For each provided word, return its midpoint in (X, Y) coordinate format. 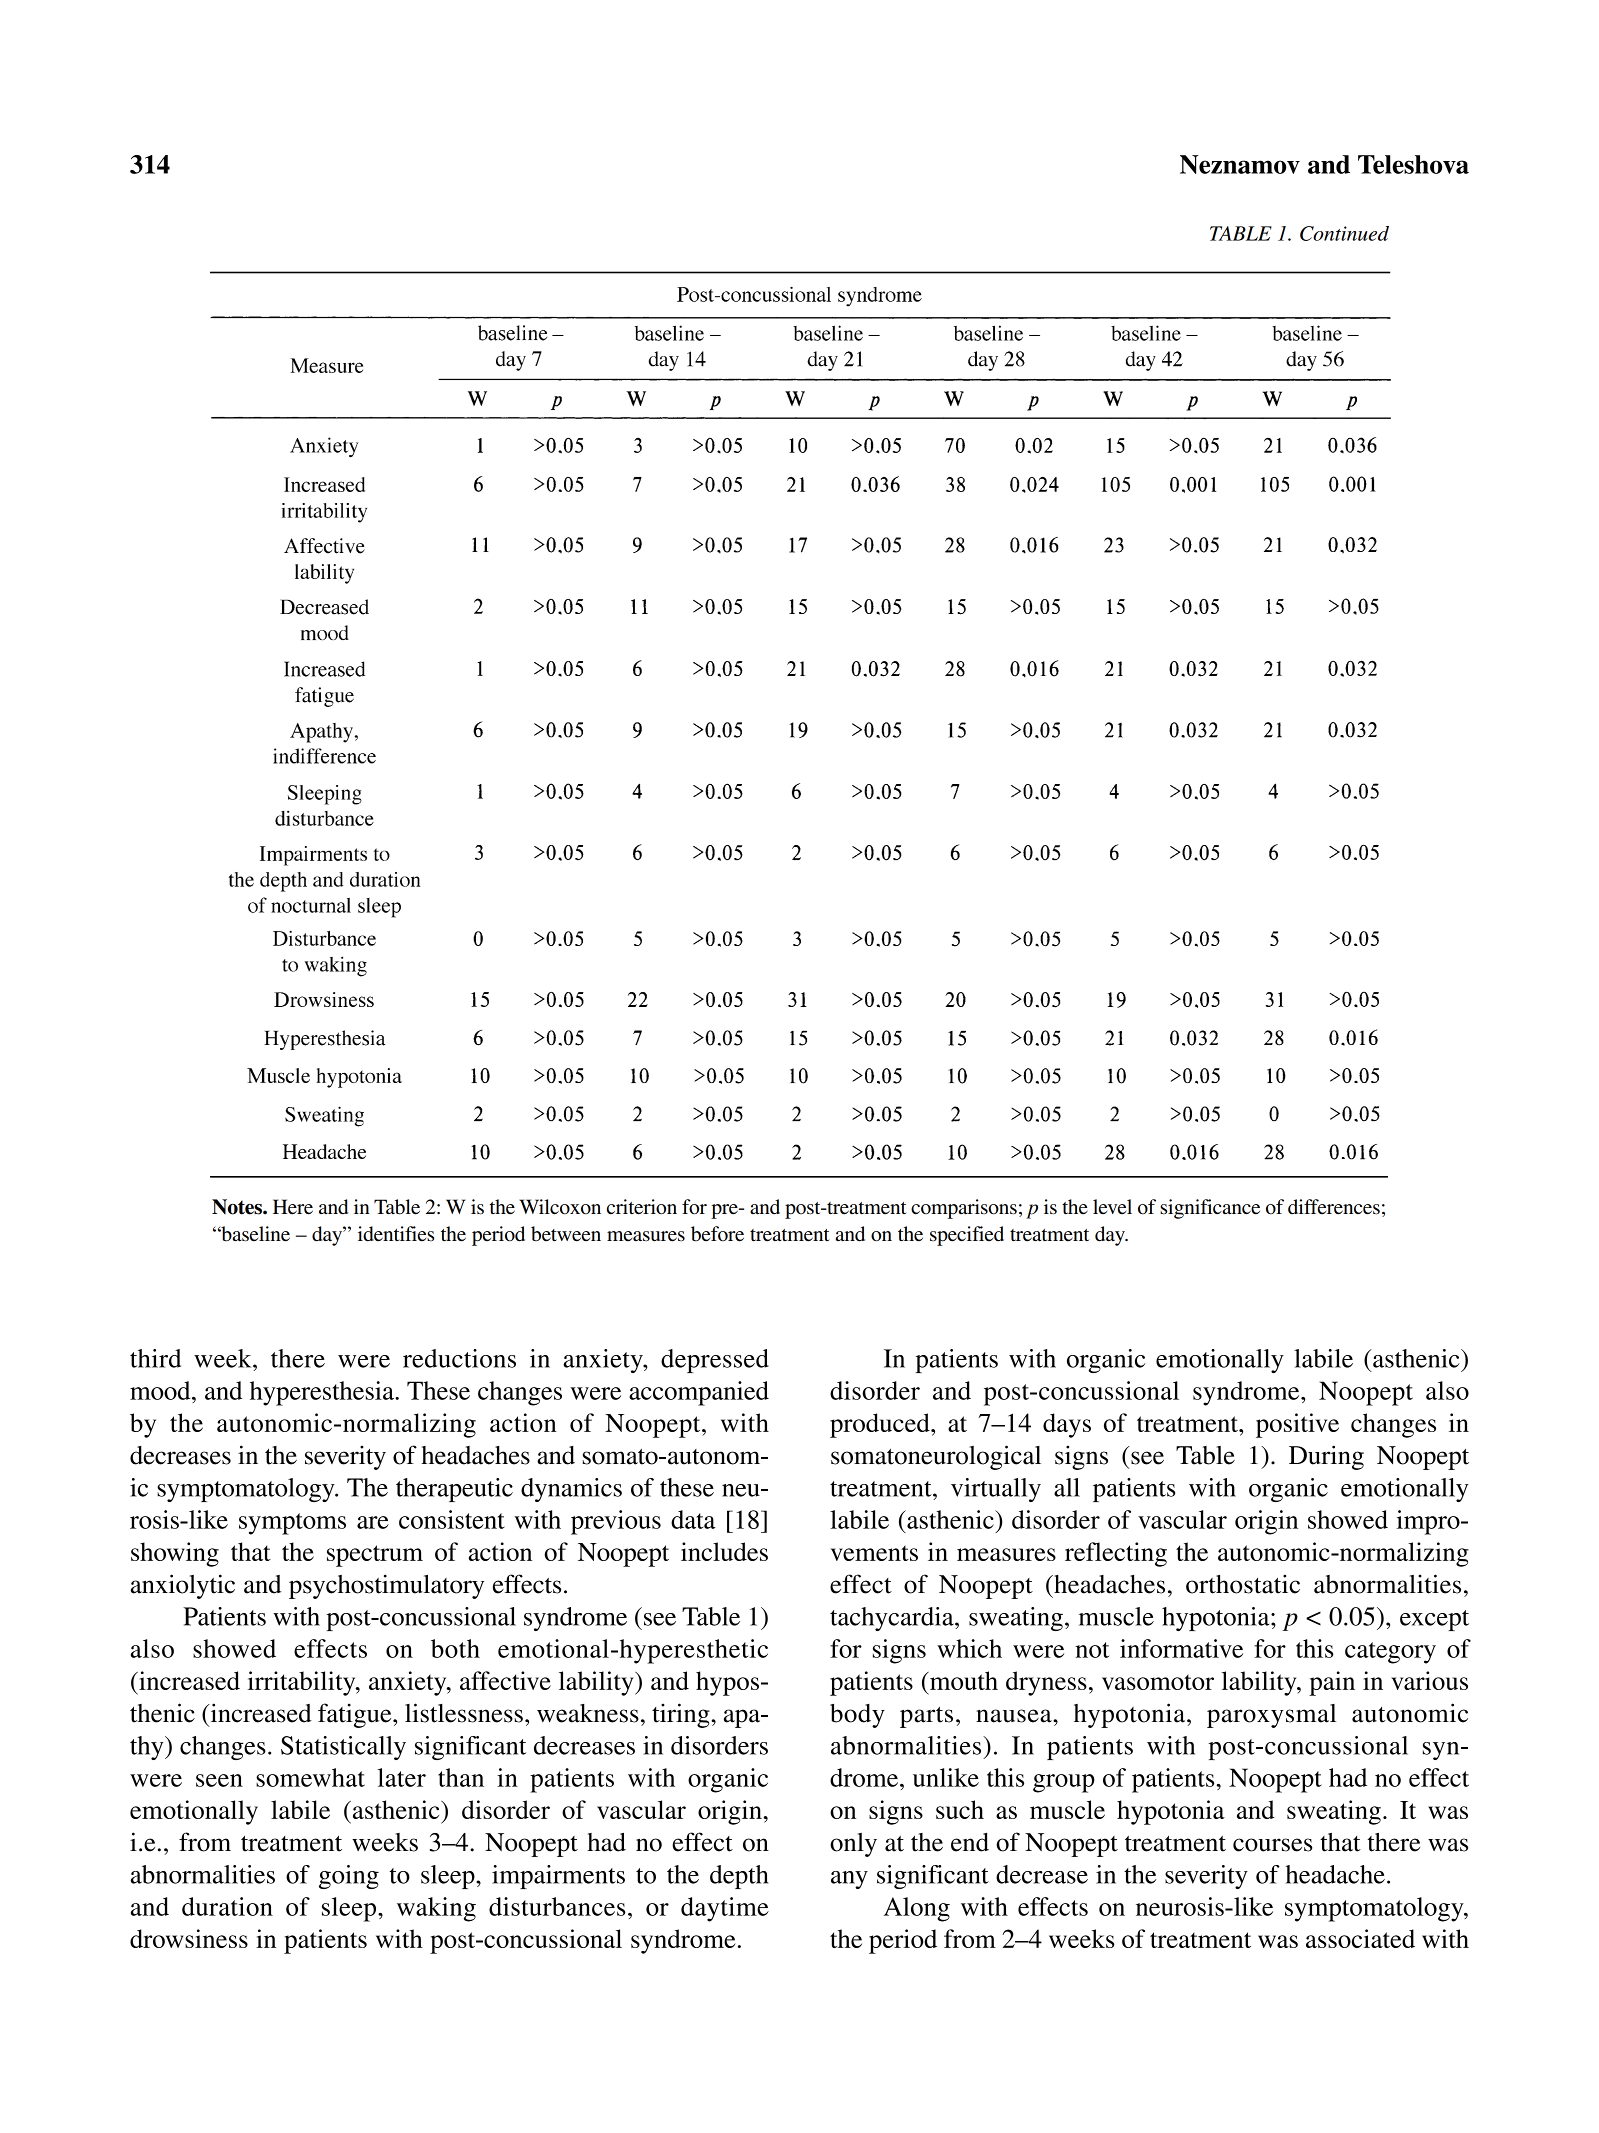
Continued (1344, 233)
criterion (642, 1207)
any (849, 1880)
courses (1272, 1845)
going (349, 1877)
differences (1334, 1207)
